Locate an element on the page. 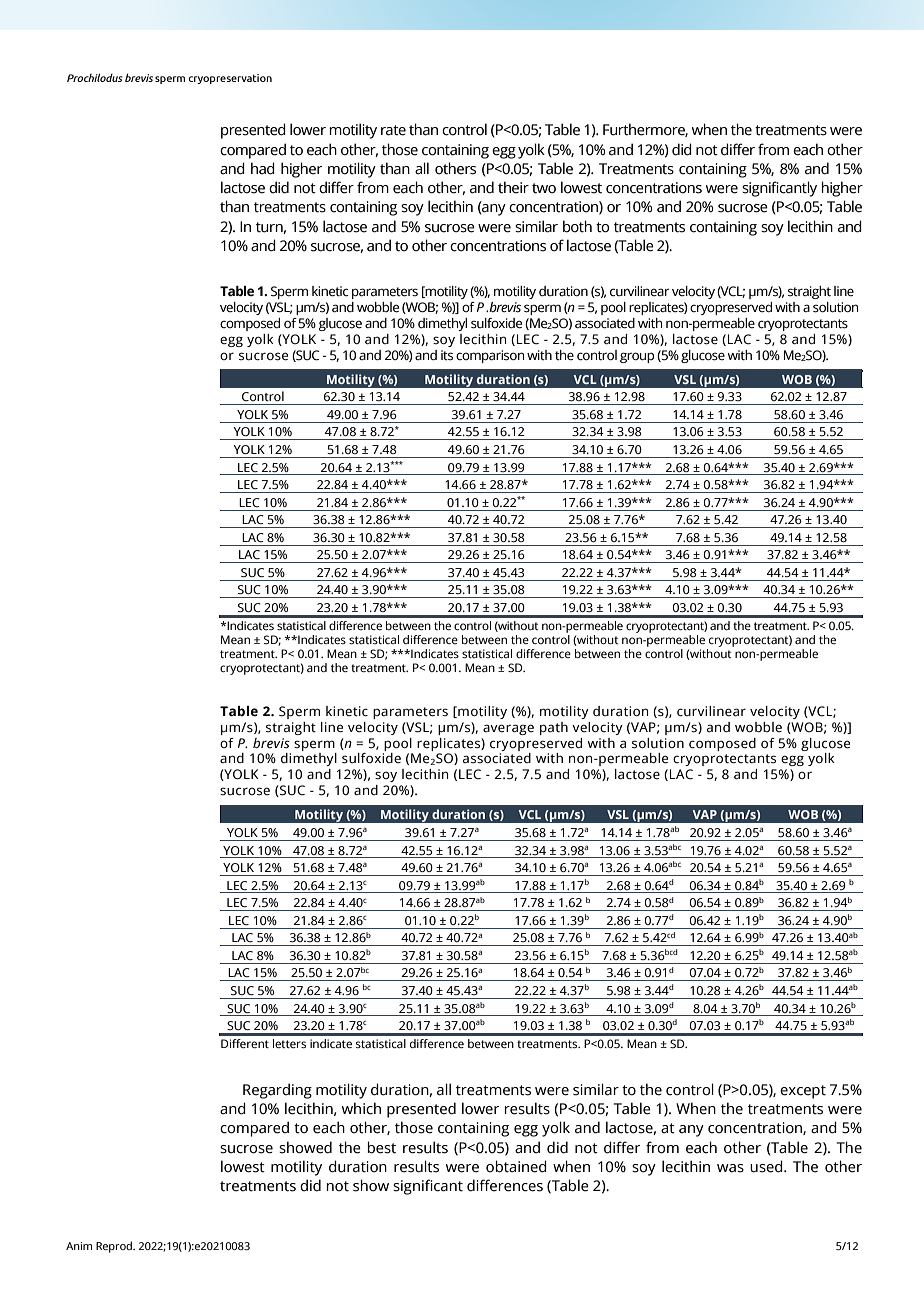 This image has height=1308, width=924. path is located at coordinates (554, 728).
